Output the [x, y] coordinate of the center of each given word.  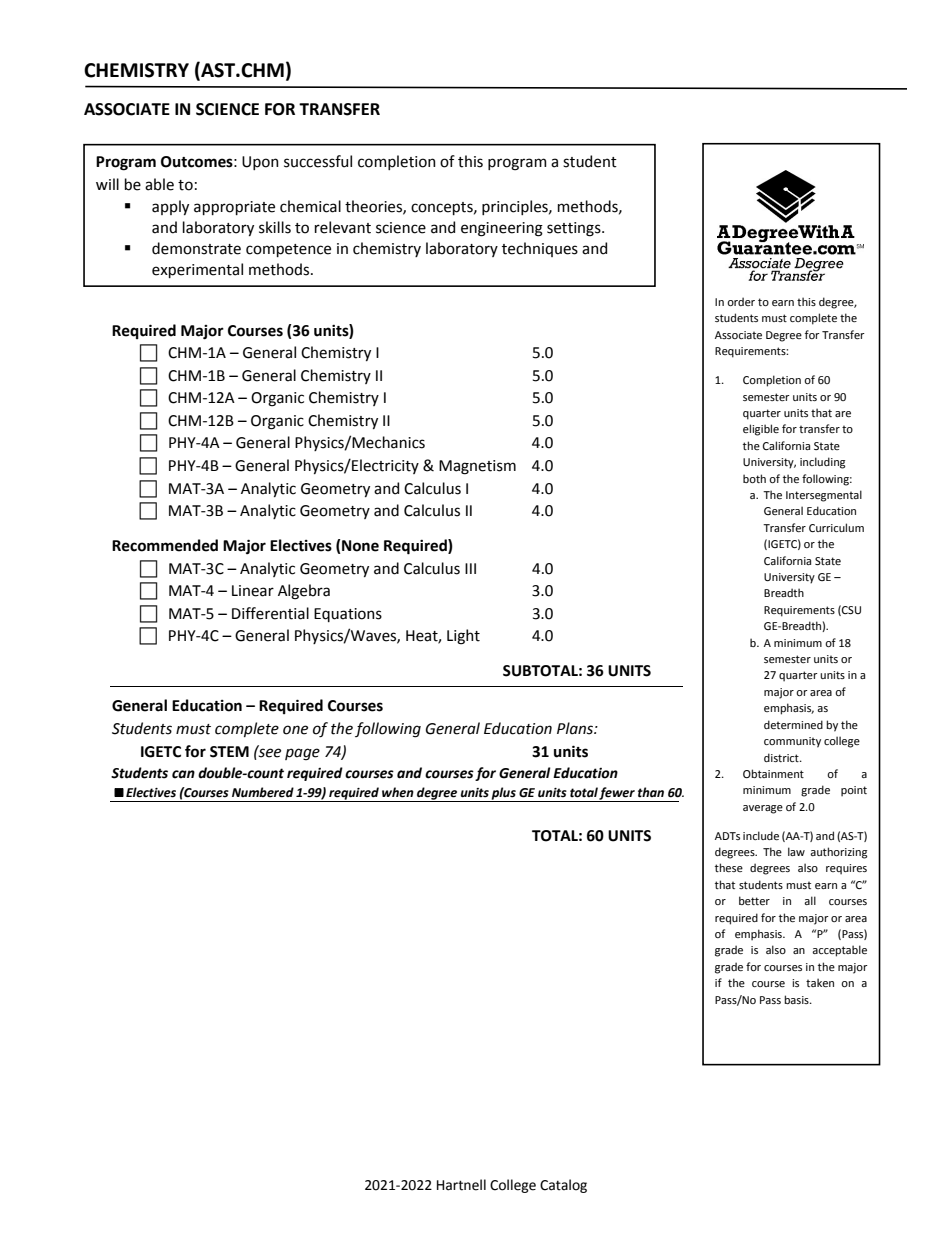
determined [793, 724]
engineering [502, 229]
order [741, 301]
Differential [270, 613]
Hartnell [461, 1185]
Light [463, 637]
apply [170, 207]
